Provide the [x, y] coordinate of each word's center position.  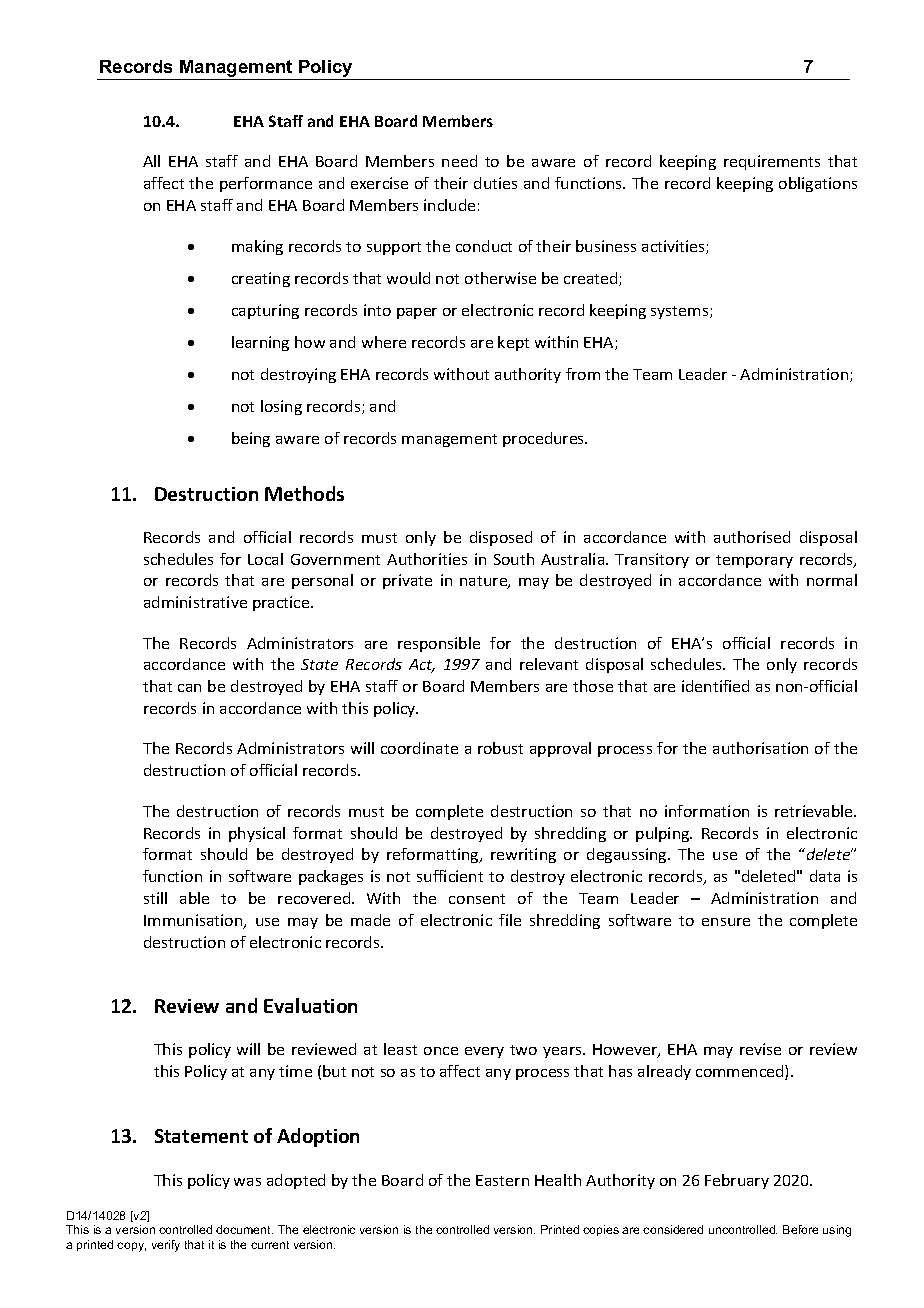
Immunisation [194, 921]
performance [266, 184]
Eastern [502, 1180]
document [244, 1229]
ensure [726, 922]
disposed [501, 538]
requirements [772, 162]
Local [265, 559]
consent [477, 899]
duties [495, 183]
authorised [752, 537]
